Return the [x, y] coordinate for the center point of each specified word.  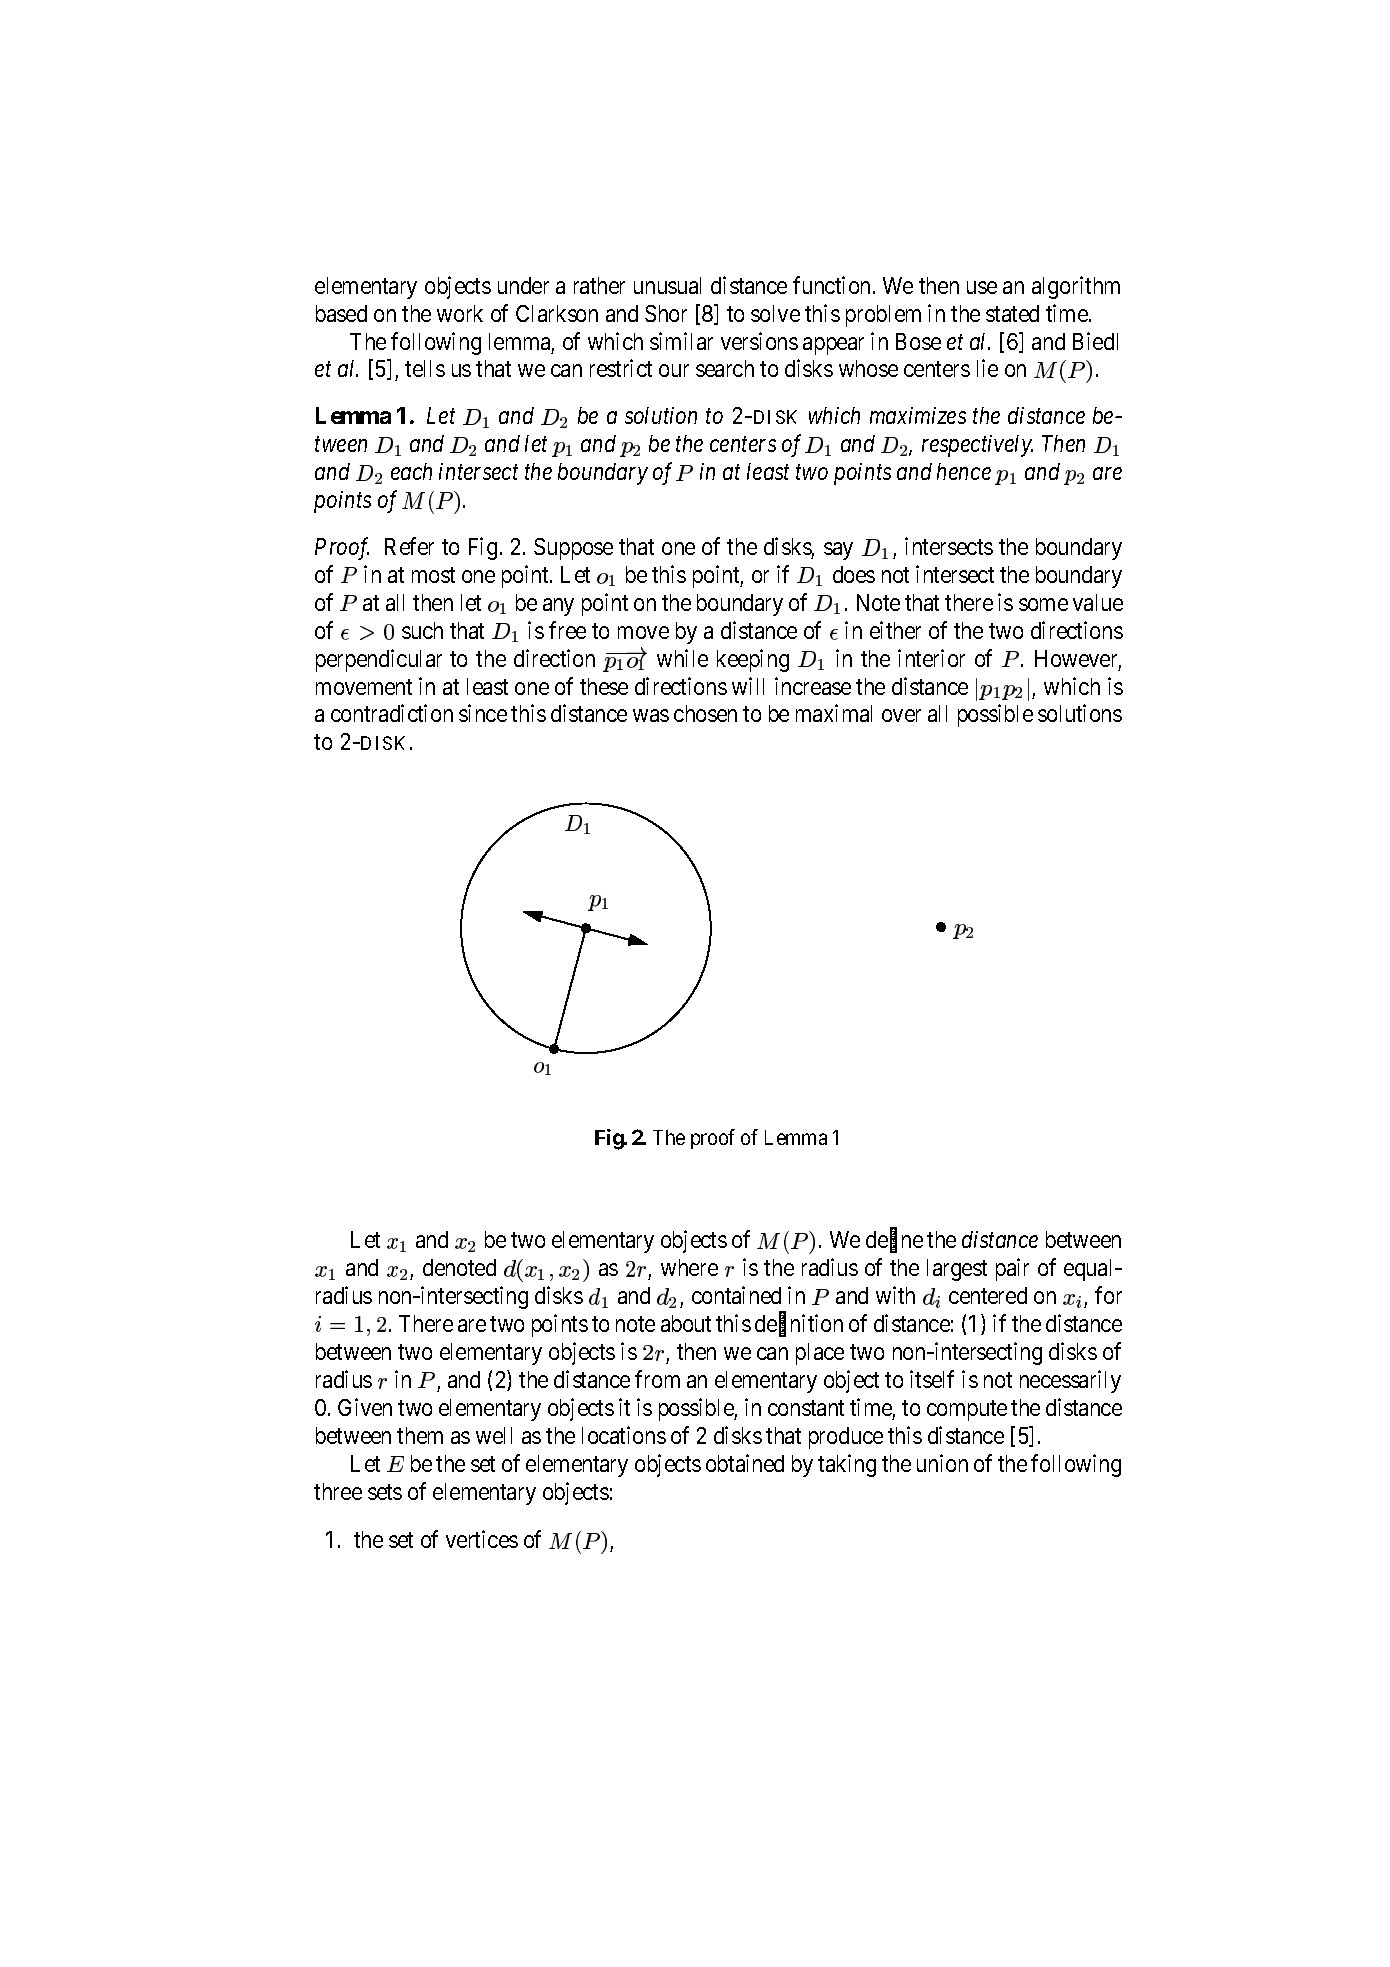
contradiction [392, 713]
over [901, 716]
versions [759, 341]
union [942, 1463]
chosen [705, 713]
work [460, 313]
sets [385, 1492]
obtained [745, 1463]
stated [1012, 313]
